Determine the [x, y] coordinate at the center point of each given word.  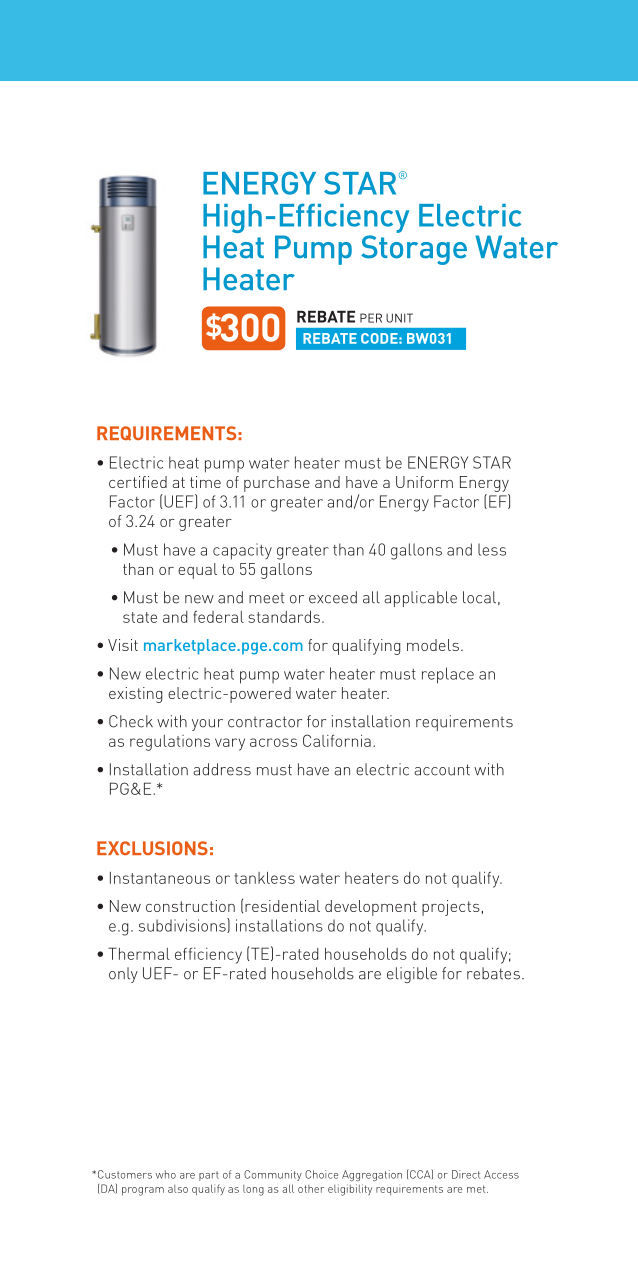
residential [282, 906]
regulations [170, 743]
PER [371, 318]
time [205, 482]
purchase [277, 484]
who [166, 1174]
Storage [414, 250]
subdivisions [183, 925]
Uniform [424, 482]
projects [451, 908]
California [337, 740]
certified [138, 482]
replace [448, 675]
